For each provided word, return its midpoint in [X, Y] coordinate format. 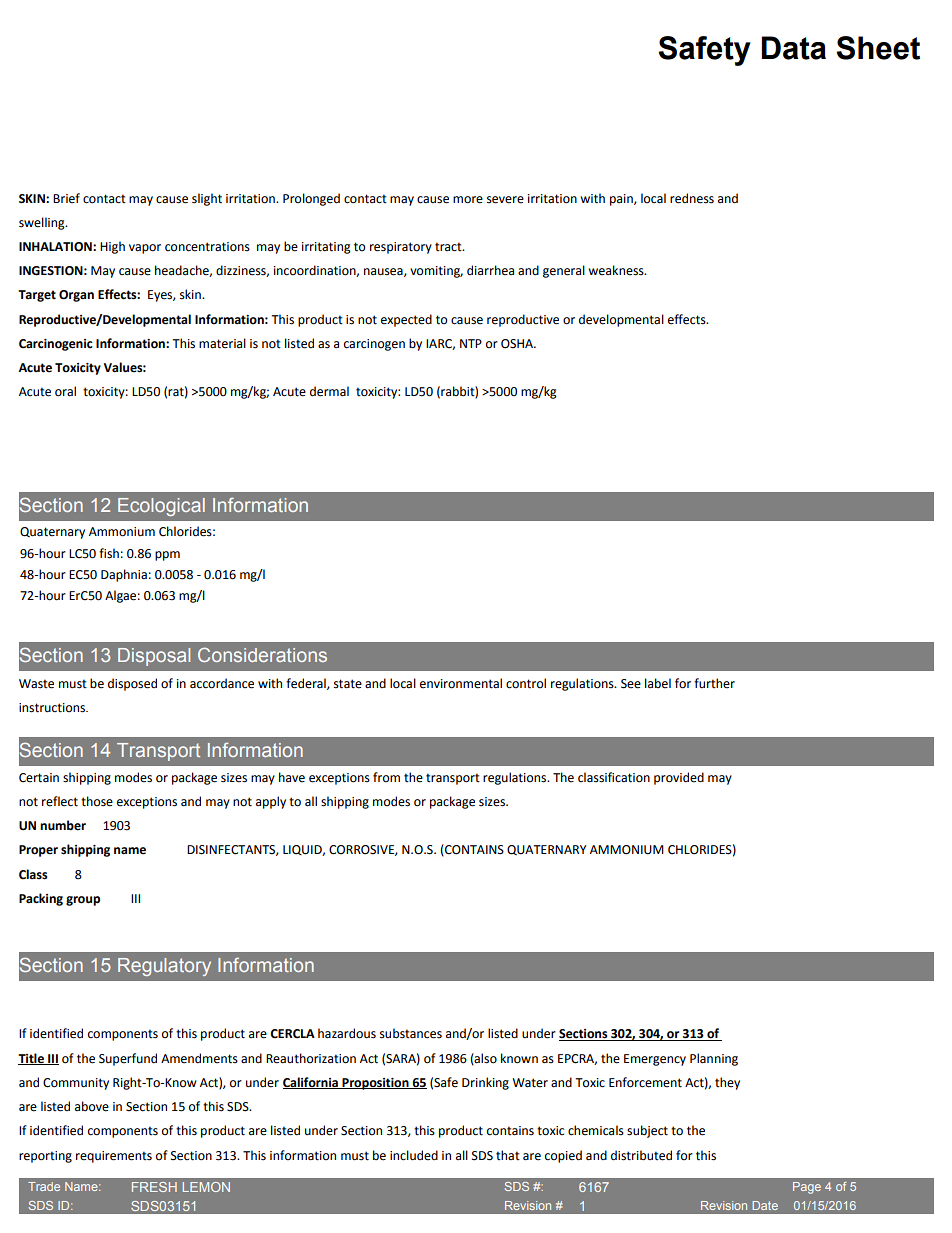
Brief [66, 198]
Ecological [161, 507]
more [468, 200]
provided [679, 778]
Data [793, 48]
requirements [114, 1157]
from [386, 777]
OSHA [518, 344]
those [97, 801]
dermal [329, 391]
